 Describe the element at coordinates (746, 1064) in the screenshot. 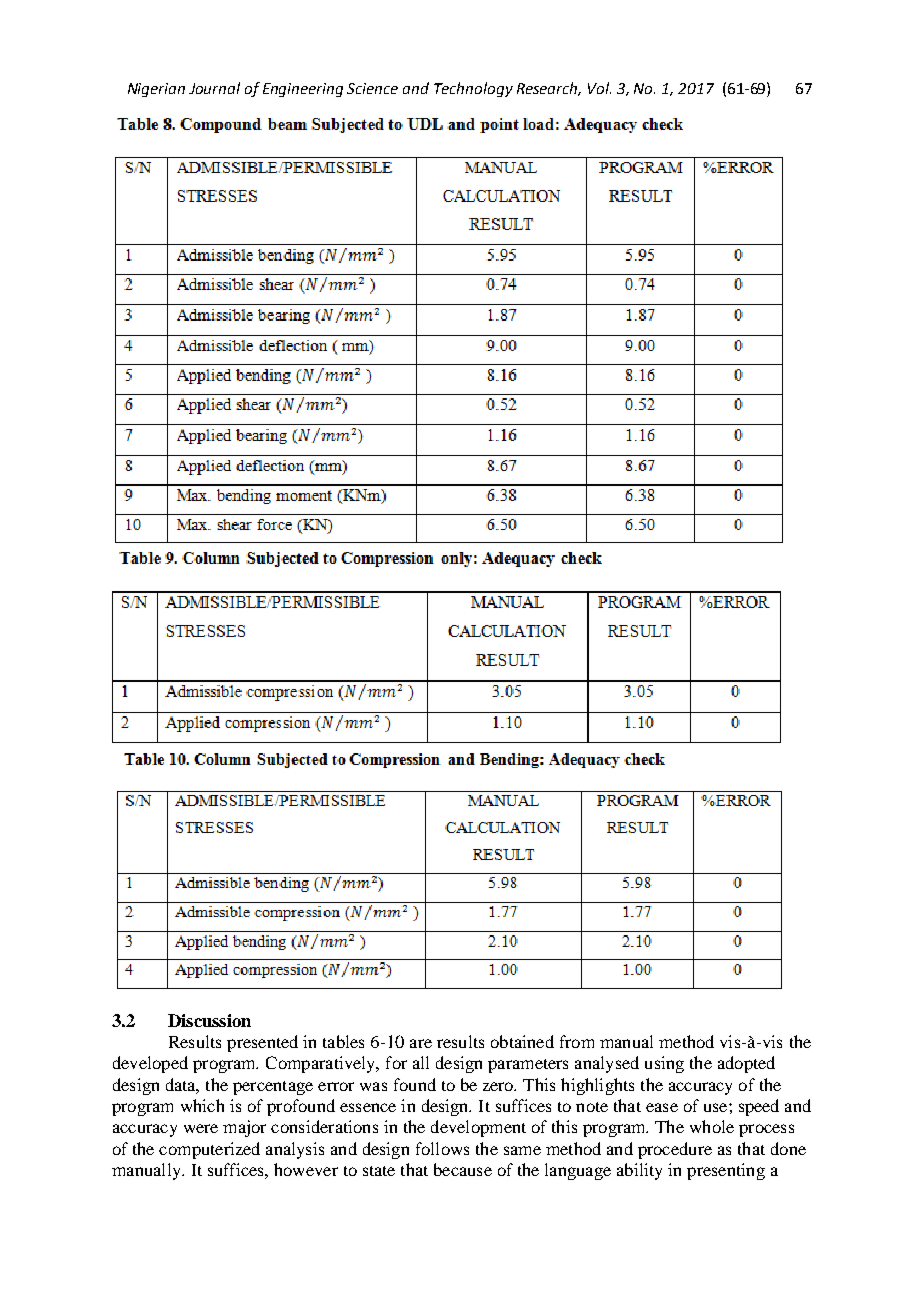

I see `adopted` at that location.
